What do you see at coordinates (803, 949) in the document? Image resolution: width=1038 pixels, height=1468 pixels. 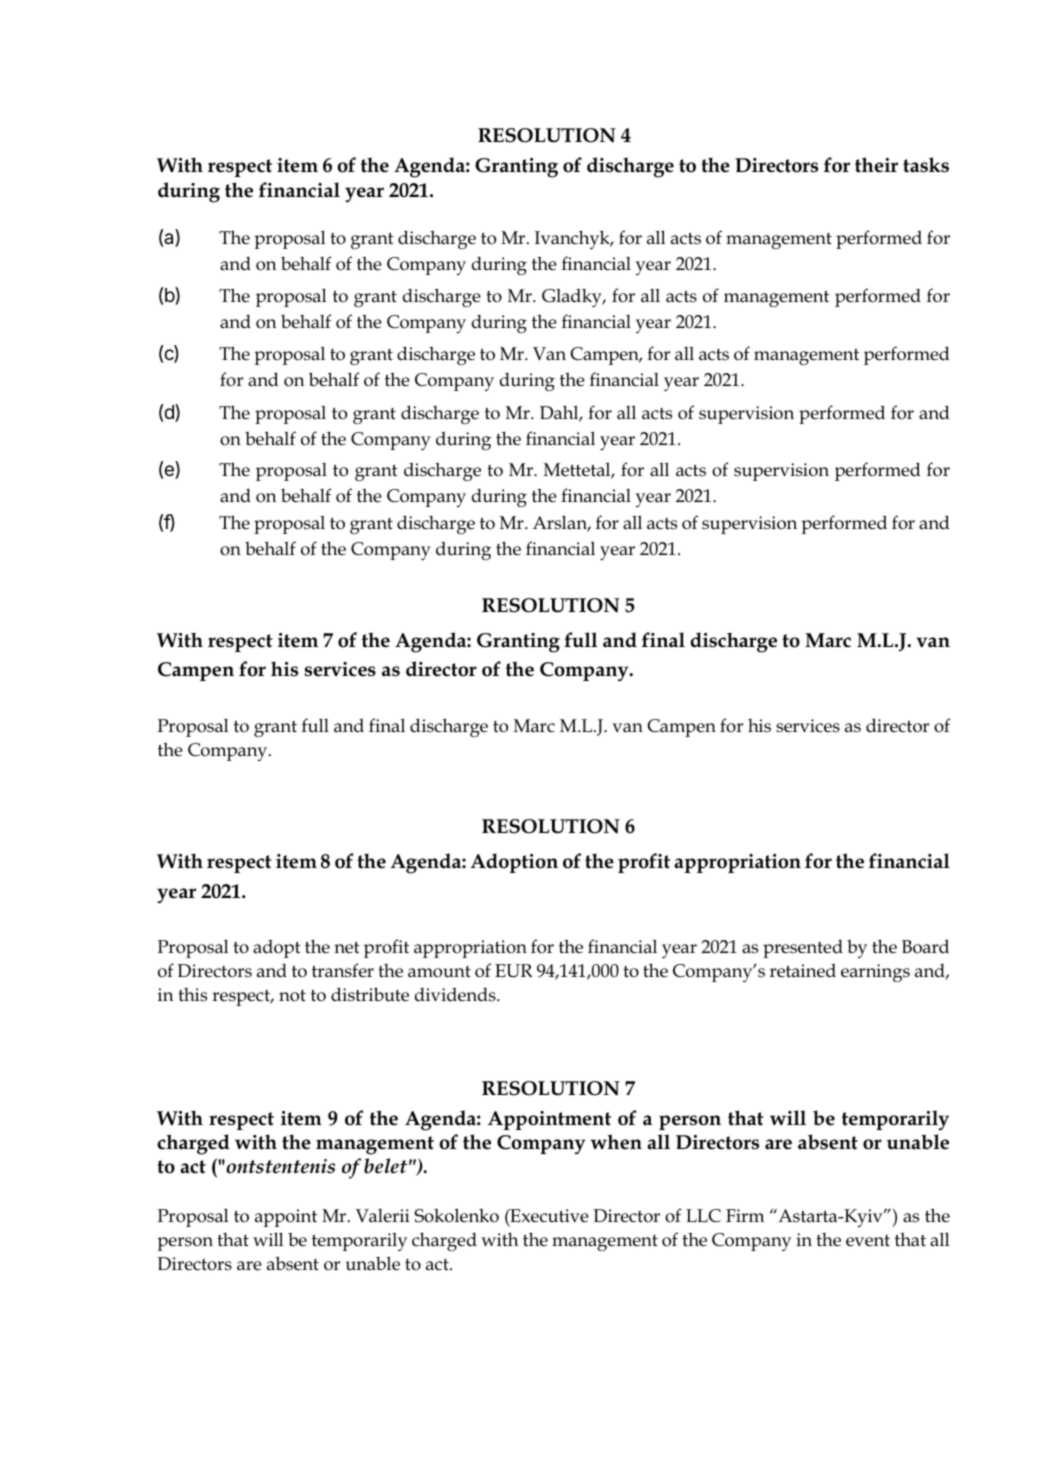 I see `presented` at bounding box center [803, 949].
